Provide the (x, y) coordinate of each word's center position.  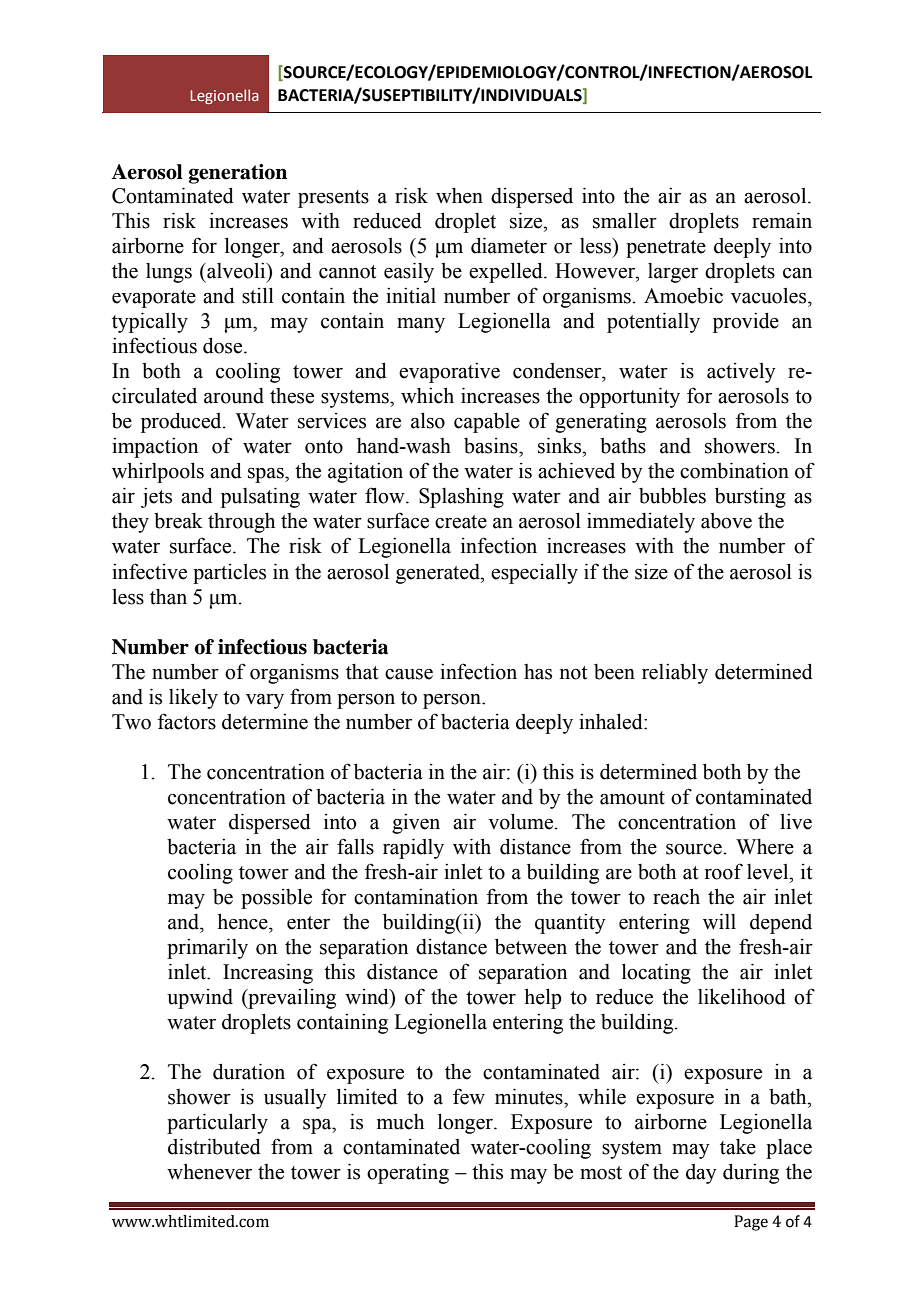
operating (408, 1173)
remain (782, 220)
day (701, 1174)
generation (238, 174)
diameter (509, 245)
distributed (214, 1146)
